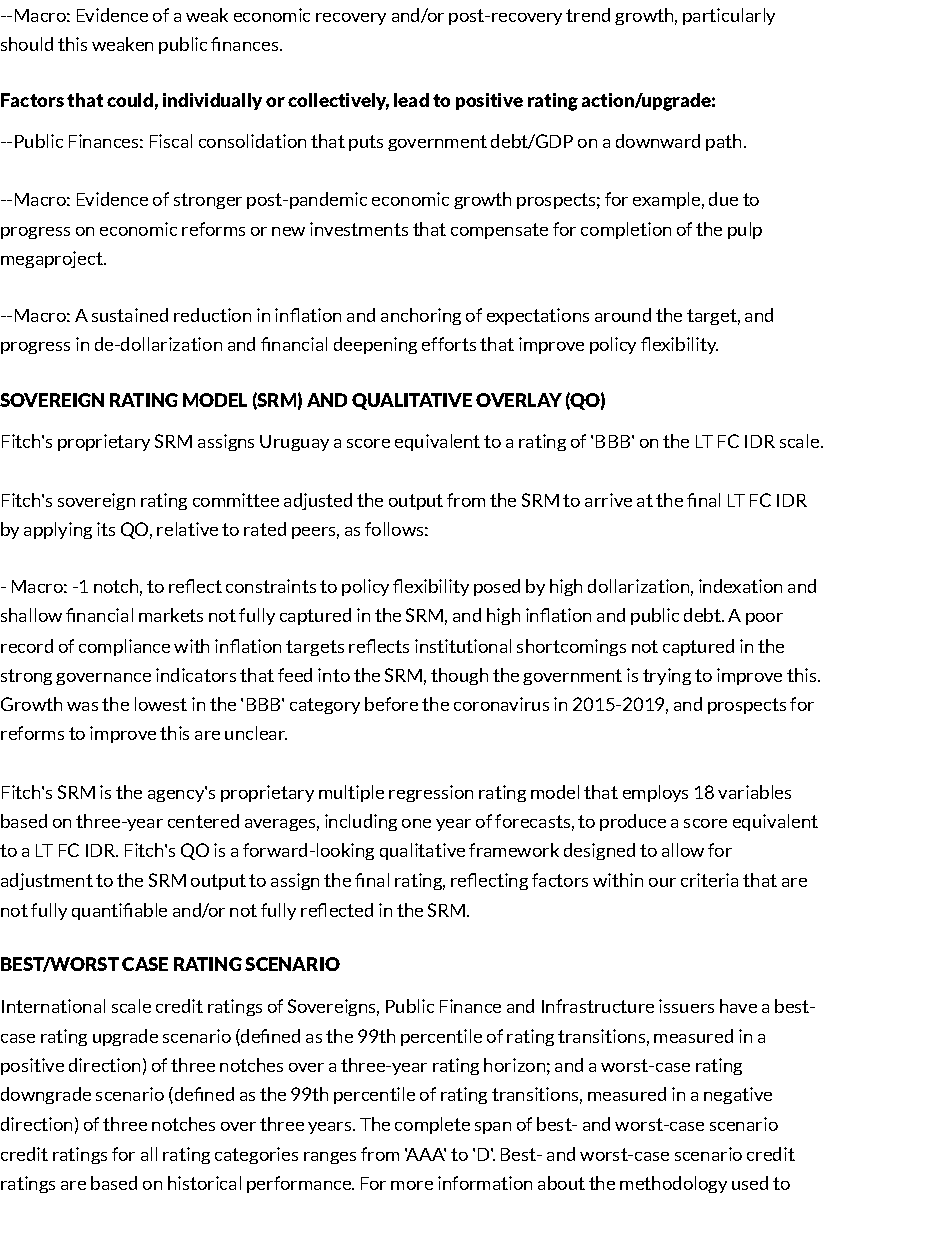 The width and height of the page is (952, 1233). Describe the element at coordinates (130, 100) in the page. I see `could` at that location.
